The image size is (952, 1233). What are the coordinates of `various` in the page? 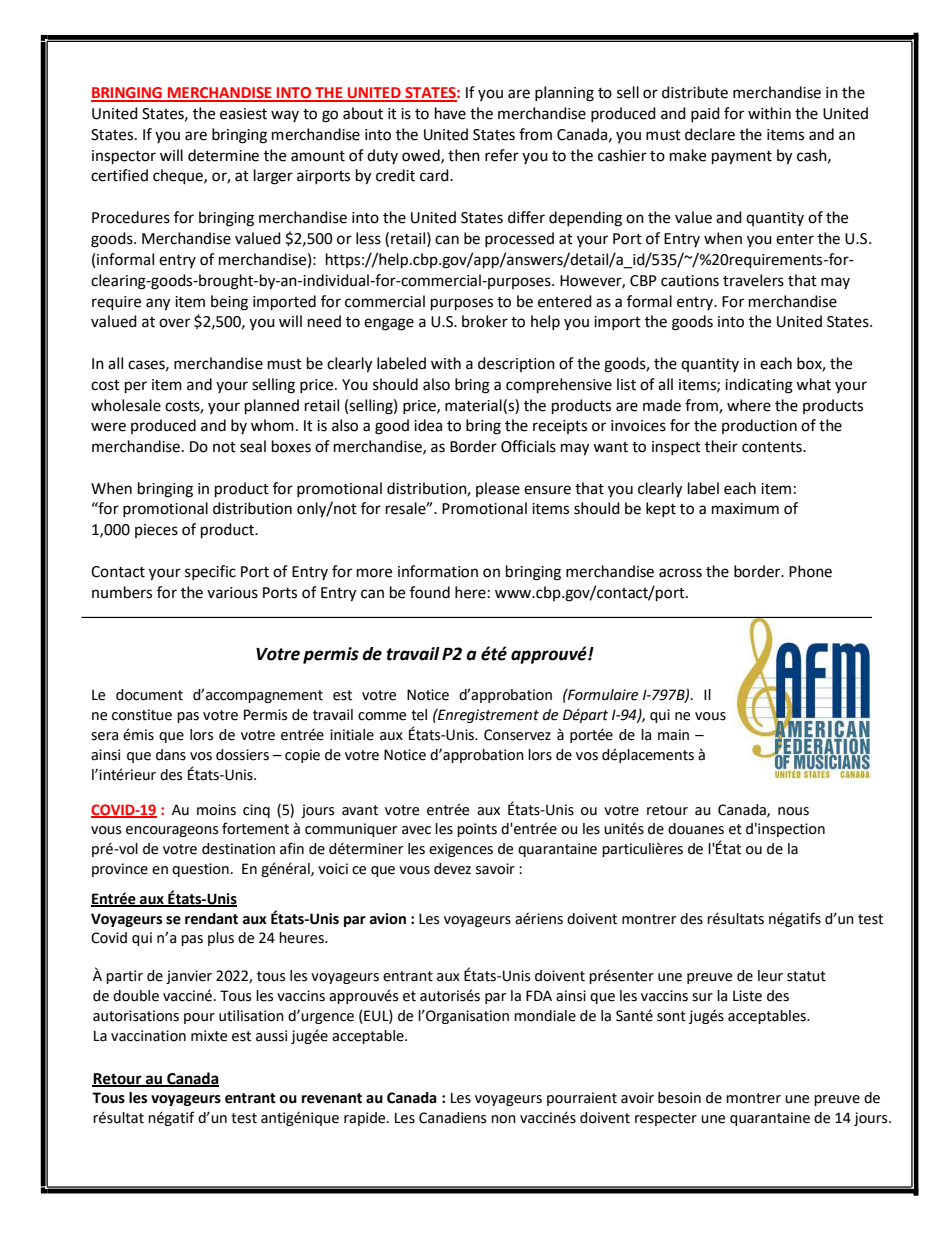 It's located at (232, 593).
